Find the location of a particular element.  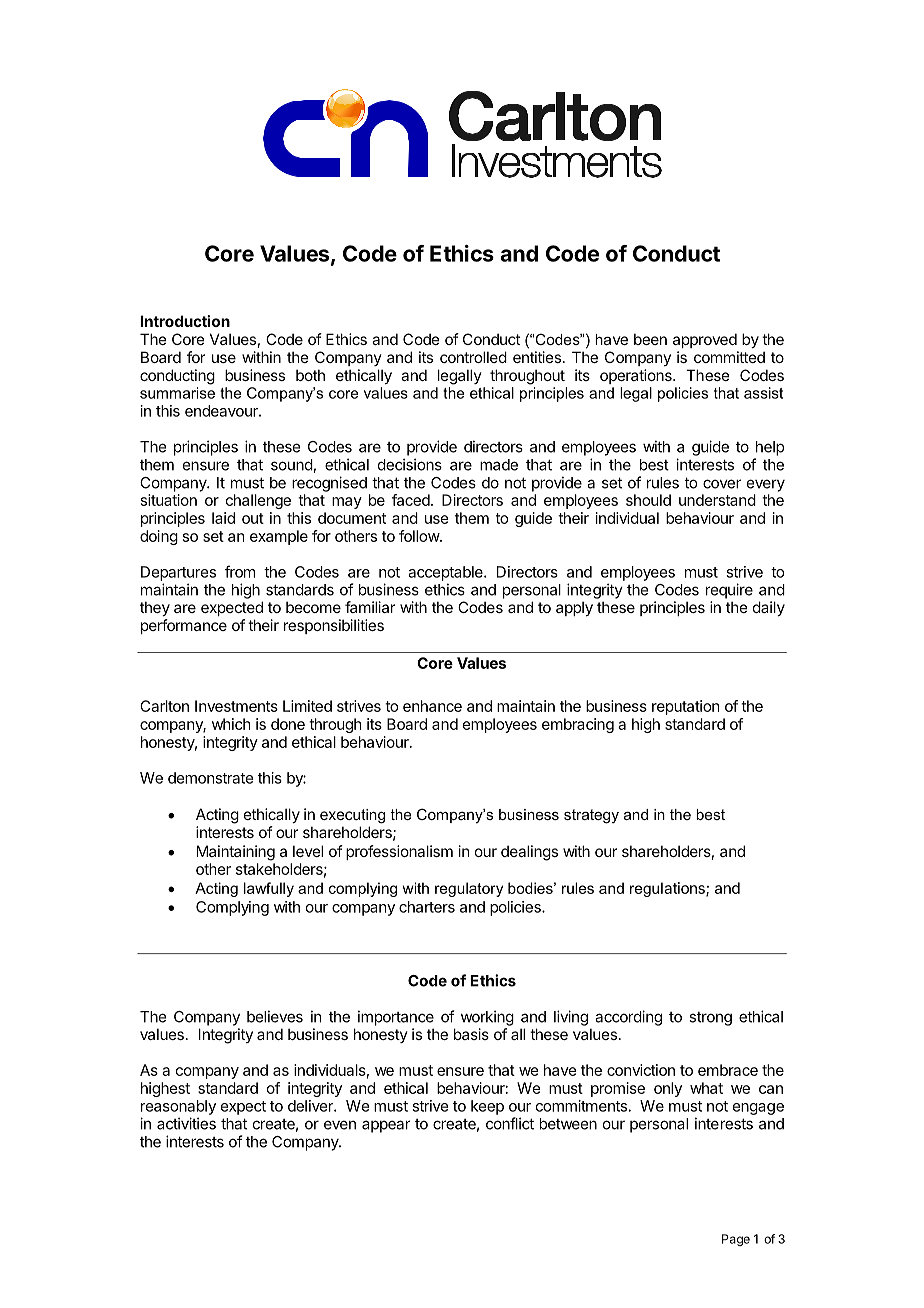

reputation is located at coordinates (685, 707).
